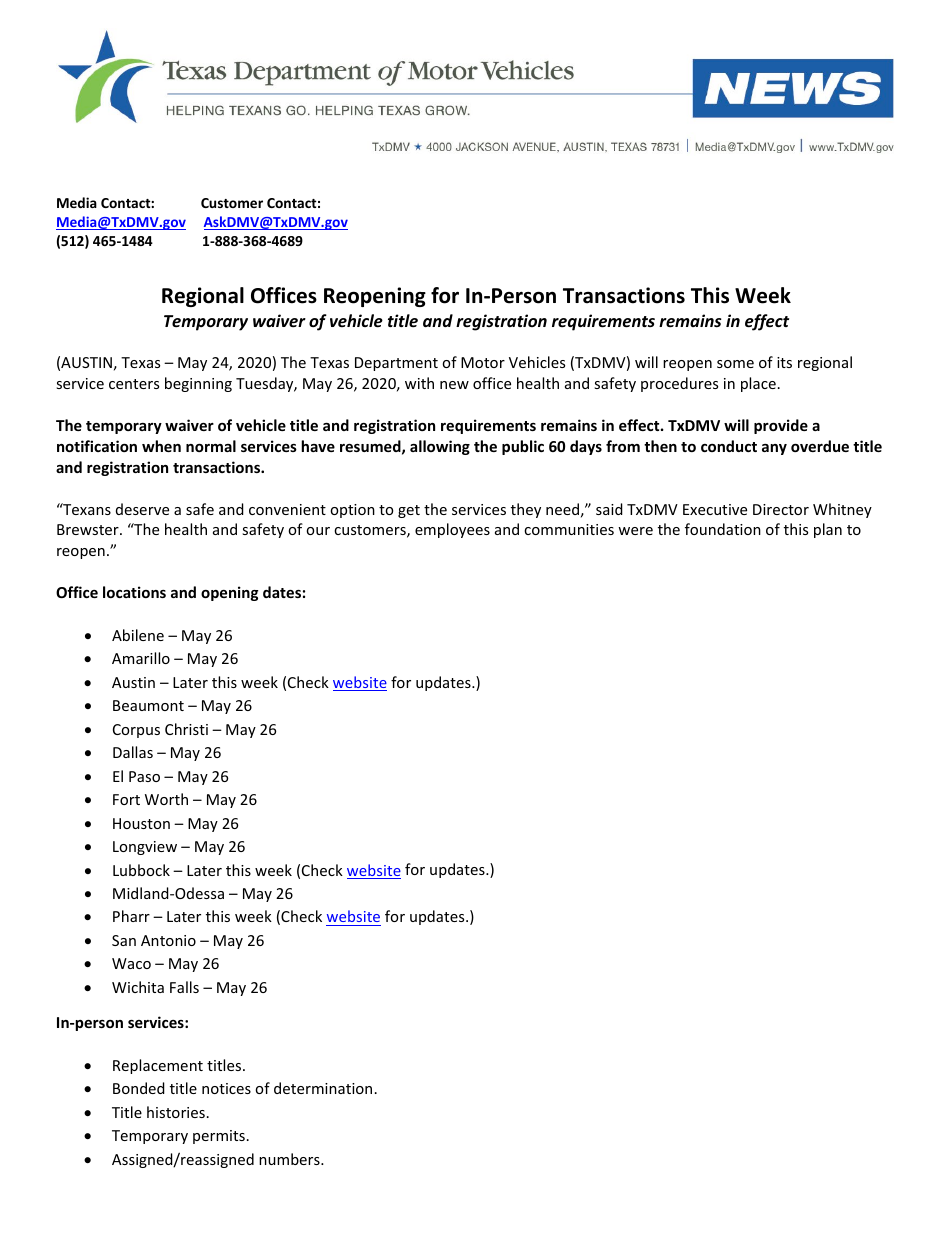 This screenshot has width=952, height=1233. Describe the element at coordinates (144, 776) in the screenshot. I see `Paso` at that location.
